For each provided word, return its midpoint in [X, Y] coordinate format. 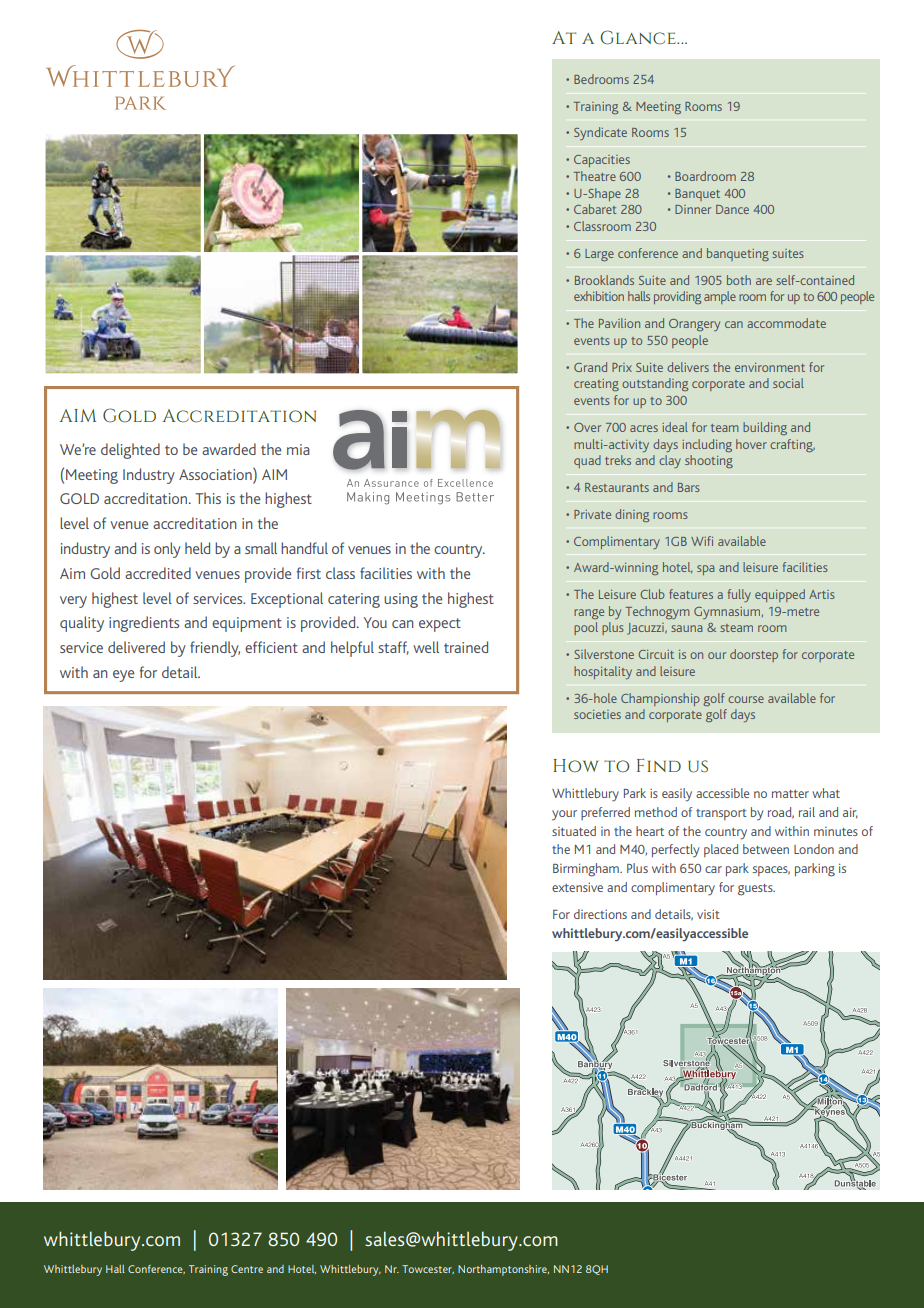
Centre [247, 1269]
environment [770, 367]
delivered [136, 647]
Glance [639, 37]
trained [466, 647]
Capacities [602, 161]
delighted [130, 451]
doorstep [754, 655]
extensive [577, 887]
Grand [590, 367]
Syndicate [600, 133]
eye [123, 676]
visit [708, 914]
